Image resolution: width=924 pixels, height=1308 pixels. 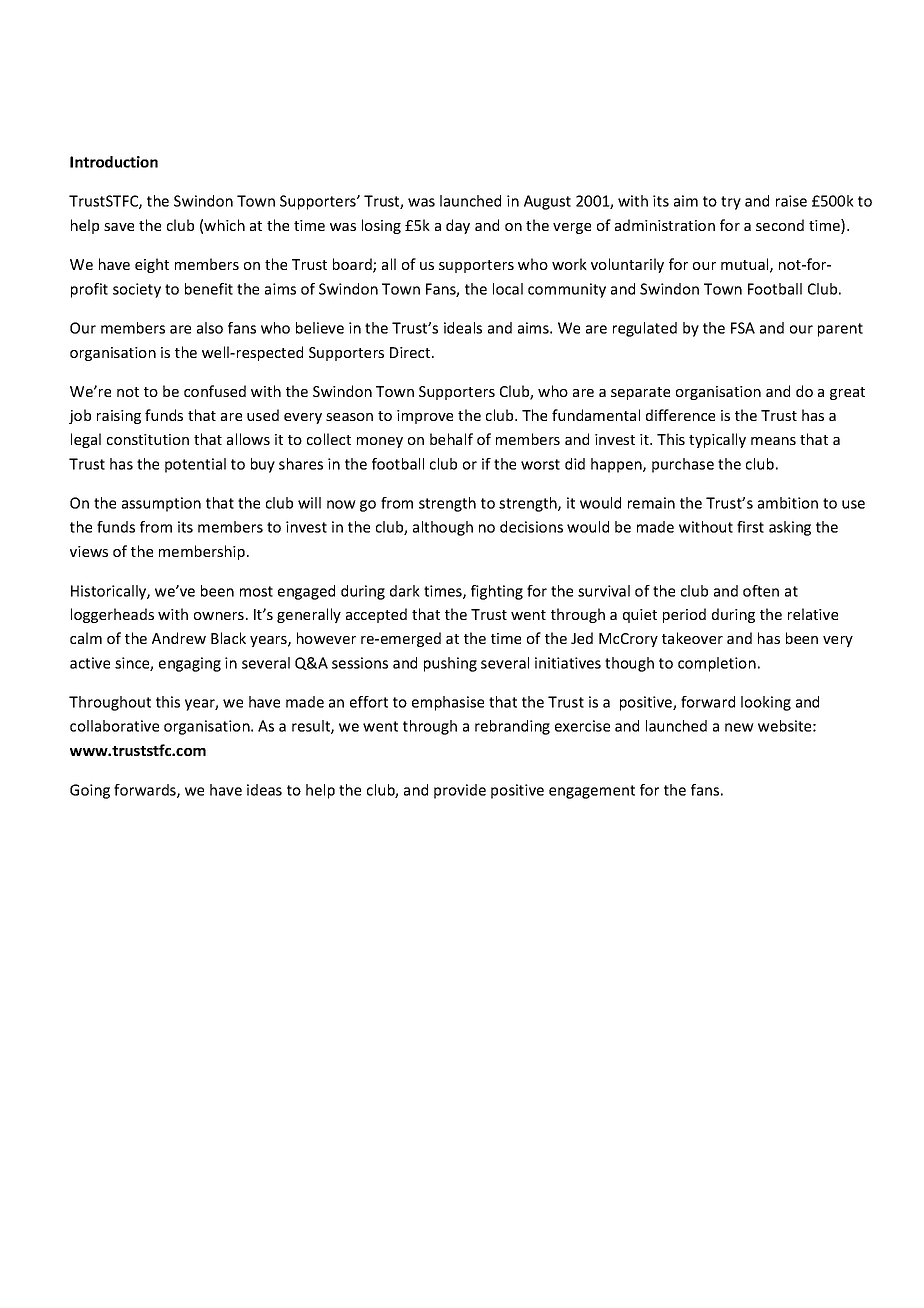 What do you see at coordinates (195, 465) in the page?
I see `potential` at bounding box center [195, 465].
